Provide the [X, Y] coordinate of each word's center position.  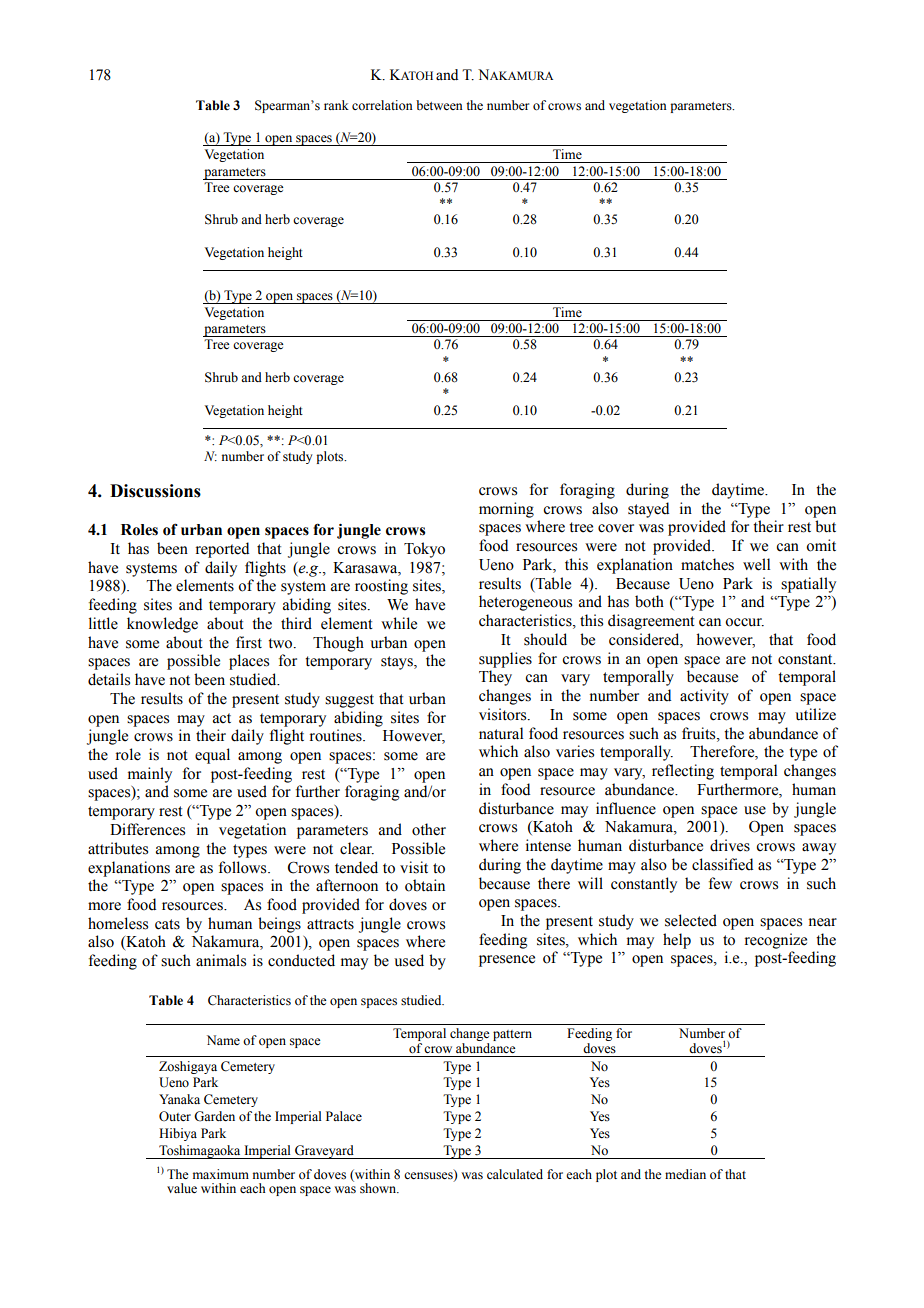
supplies [505, 660]
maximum [221, 1174]
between [439, 105]
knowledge [162, 625]
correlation [382, 105]
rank [336, 105]
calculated [515, 1174]
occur [744, 622]
